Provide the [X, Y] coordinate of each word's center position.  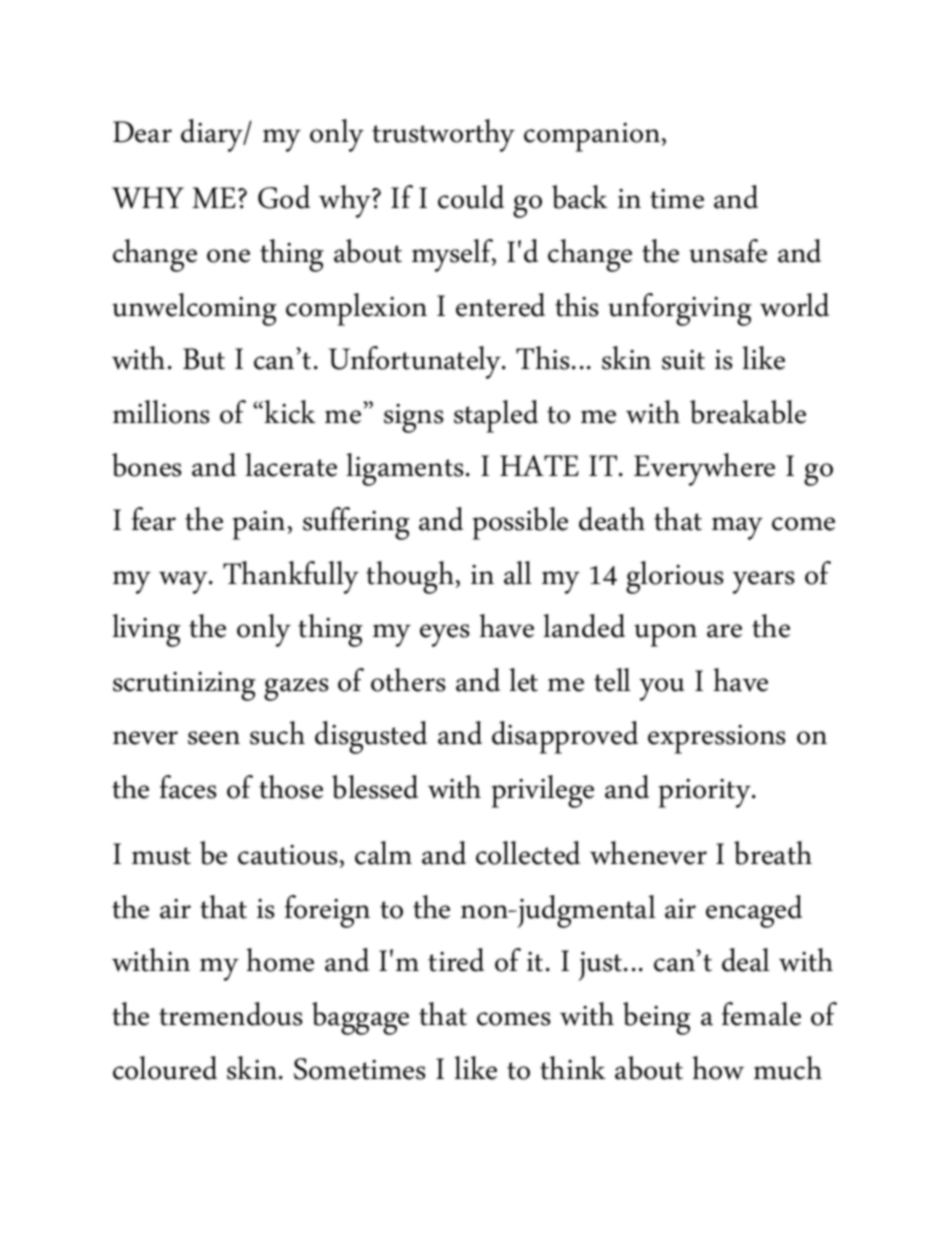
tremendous [231, 1014]
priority [705, 793]
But [204, 359]
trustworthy [443, 135]
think [573, 1068]
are [724, 631]
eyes [445, 635]
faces [188, 787]
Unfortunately [416, 362]
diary [213, 135]
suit [683, 360]
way [184, 582]
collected [528, 853]
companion [593, 137]
